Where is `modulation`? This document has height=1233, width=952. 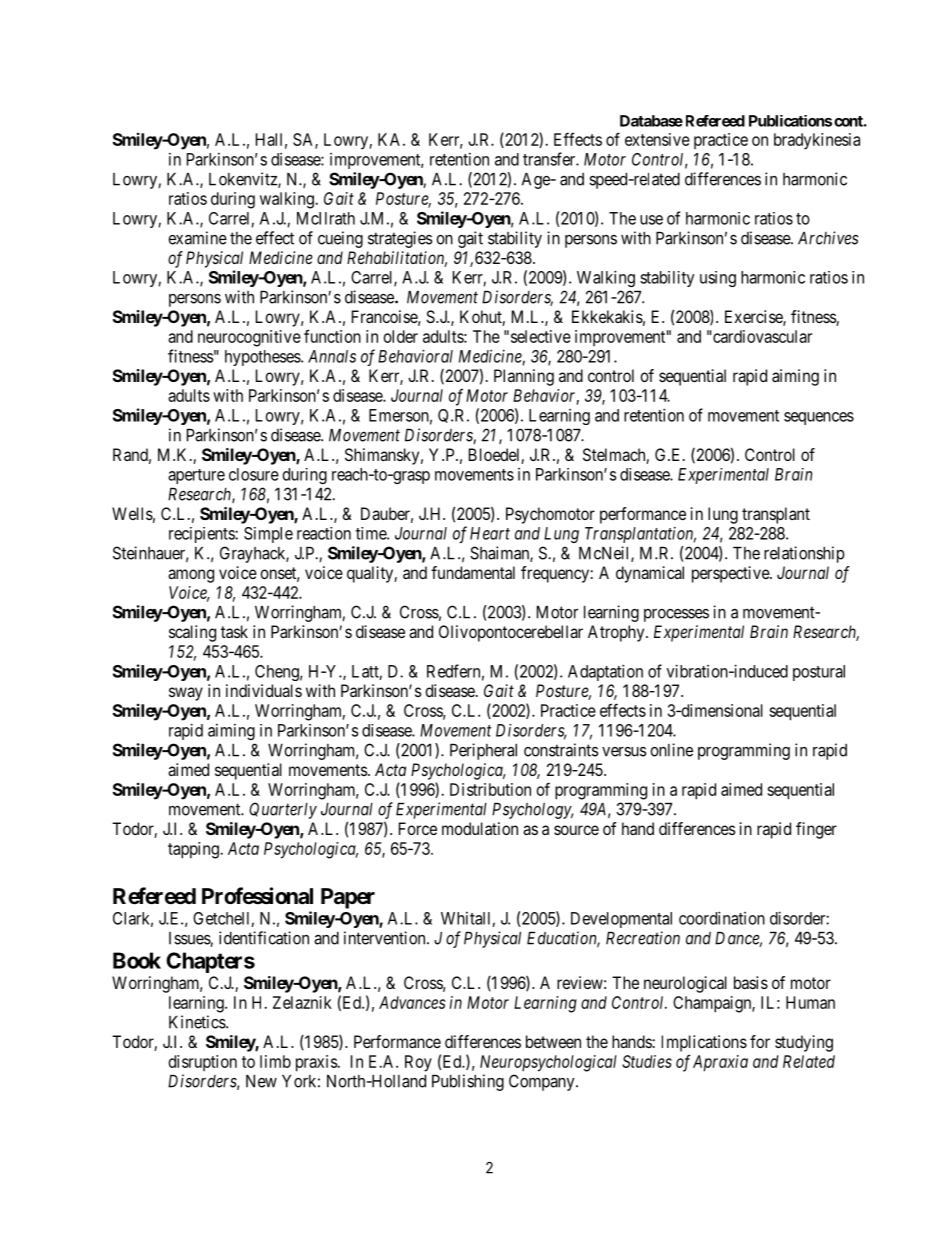 modulation is located at coordinates (480, 828).
